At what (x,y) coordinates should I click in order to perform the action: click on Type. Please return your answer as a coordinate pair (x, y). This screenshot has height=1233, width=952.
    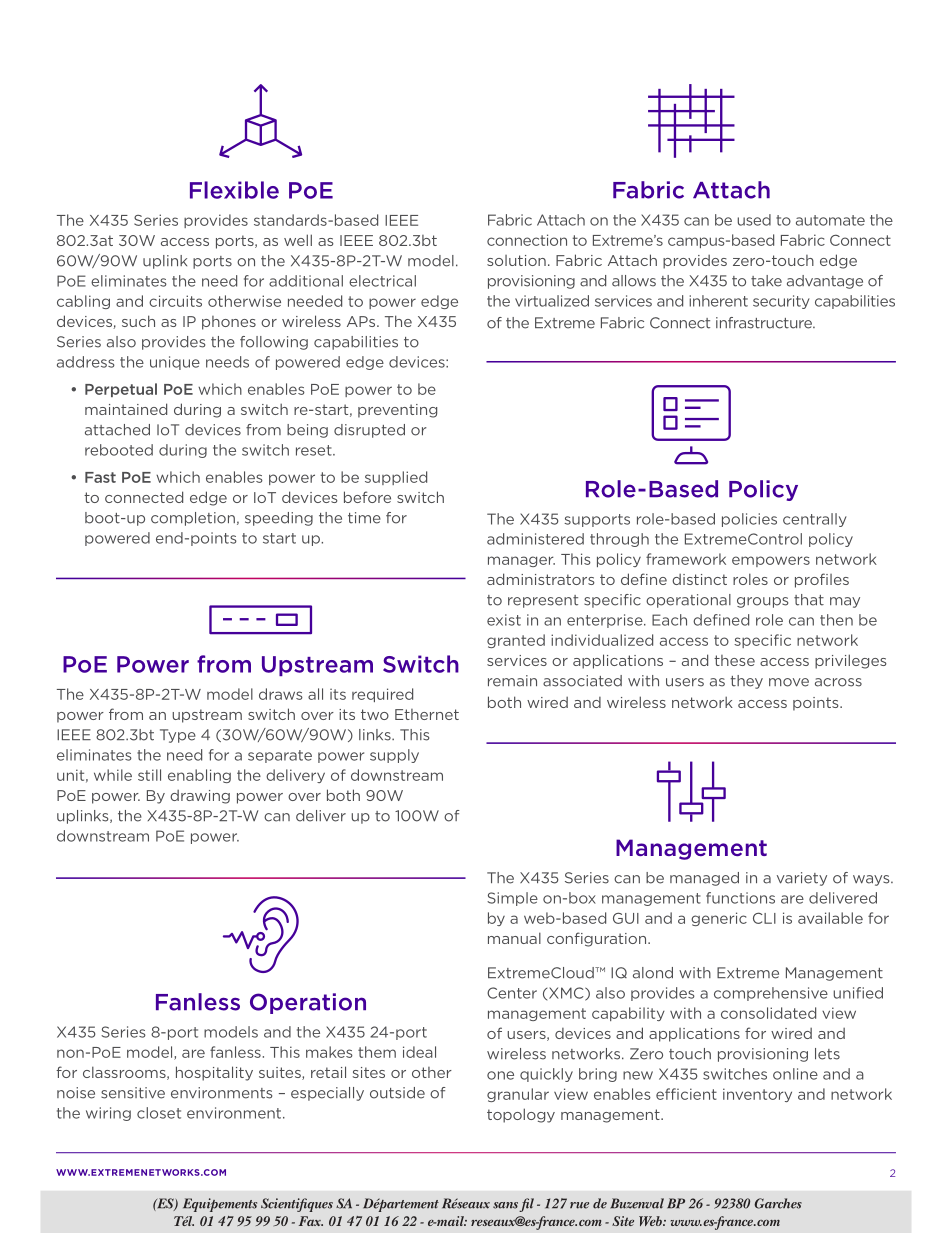
    Looking at the image, I should click on (178, 736).
